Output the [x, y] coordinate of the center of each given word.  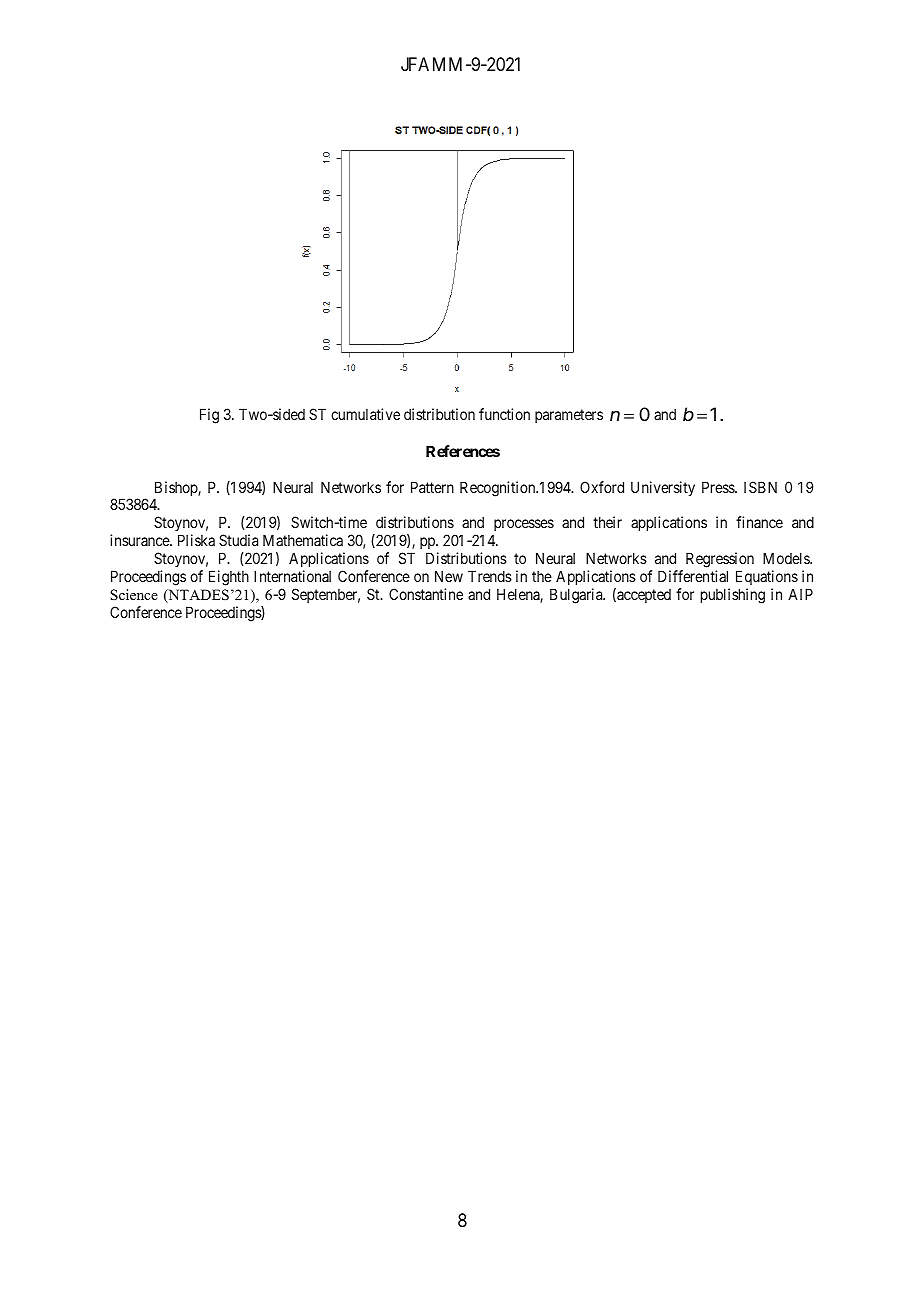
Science [134, 594]
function [504, 414]
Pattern [432, 487]
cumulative [365, 414]
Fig [209, 416]
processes [523, 527]
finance [759, 522]
